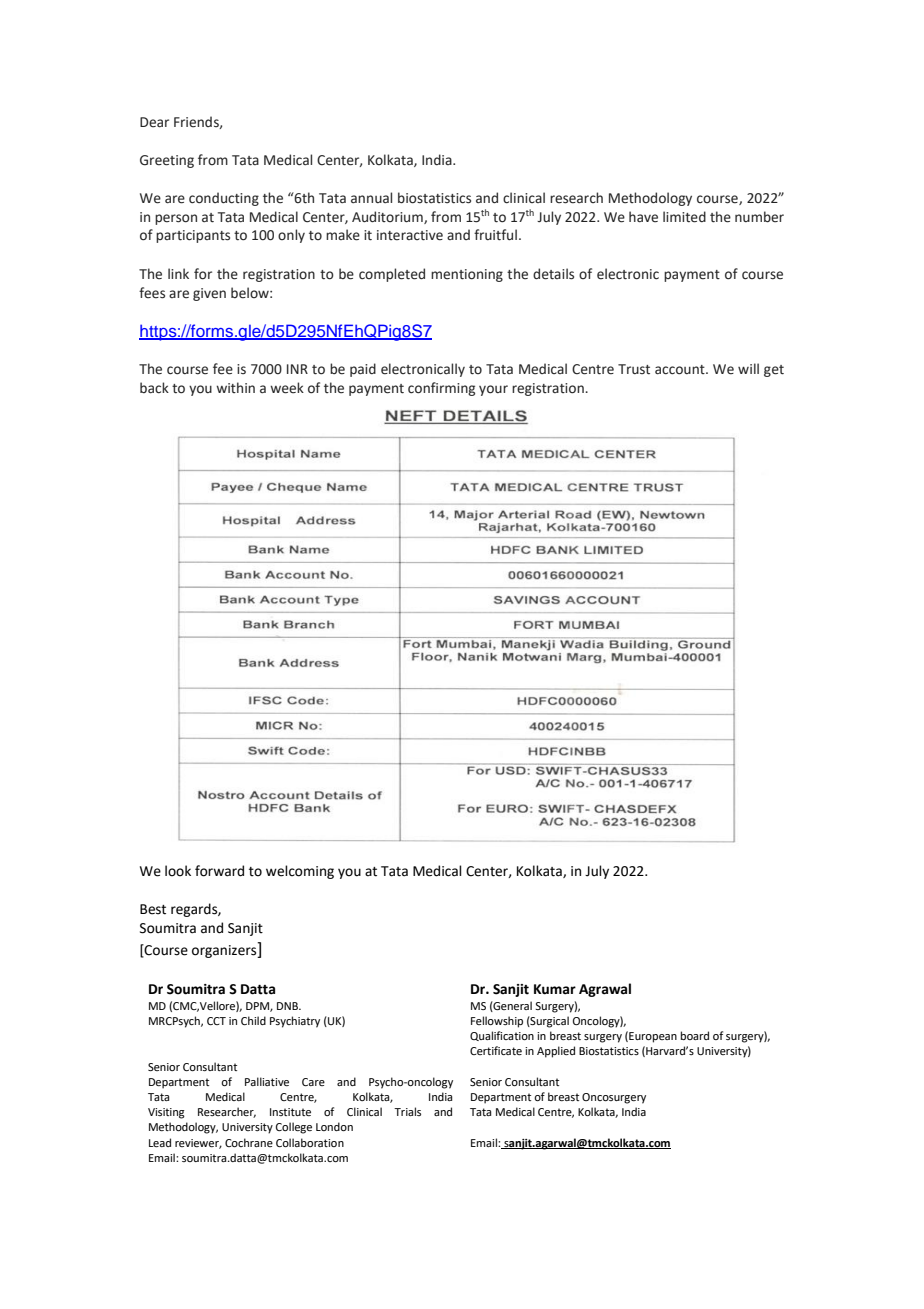  What do you see at coordinates (684, 217) in the page?
I see `limited` at bounding box center [684, 217].
